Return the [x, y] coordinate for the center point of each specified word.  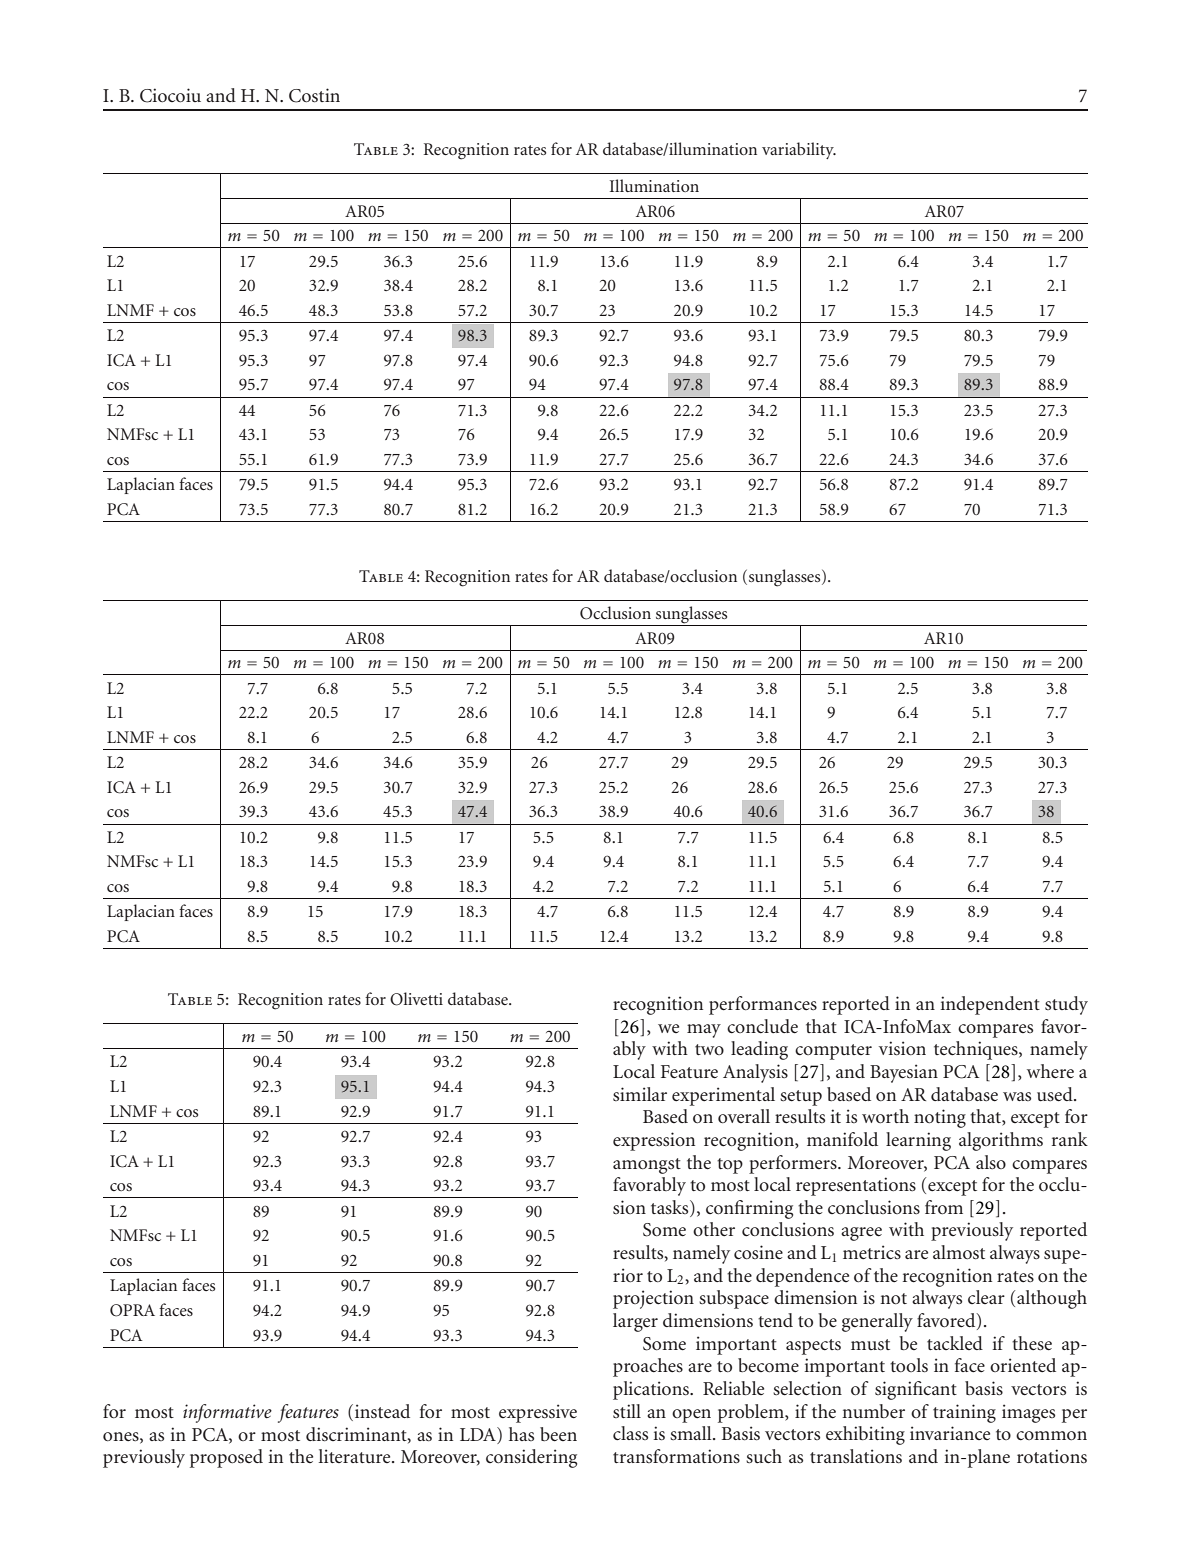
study [1066, 1005]
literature [356, 1456]
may [704, 1031]
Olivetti [416, 999]
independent [990, 1005]
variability [799, 150]
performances [763, 1005]
